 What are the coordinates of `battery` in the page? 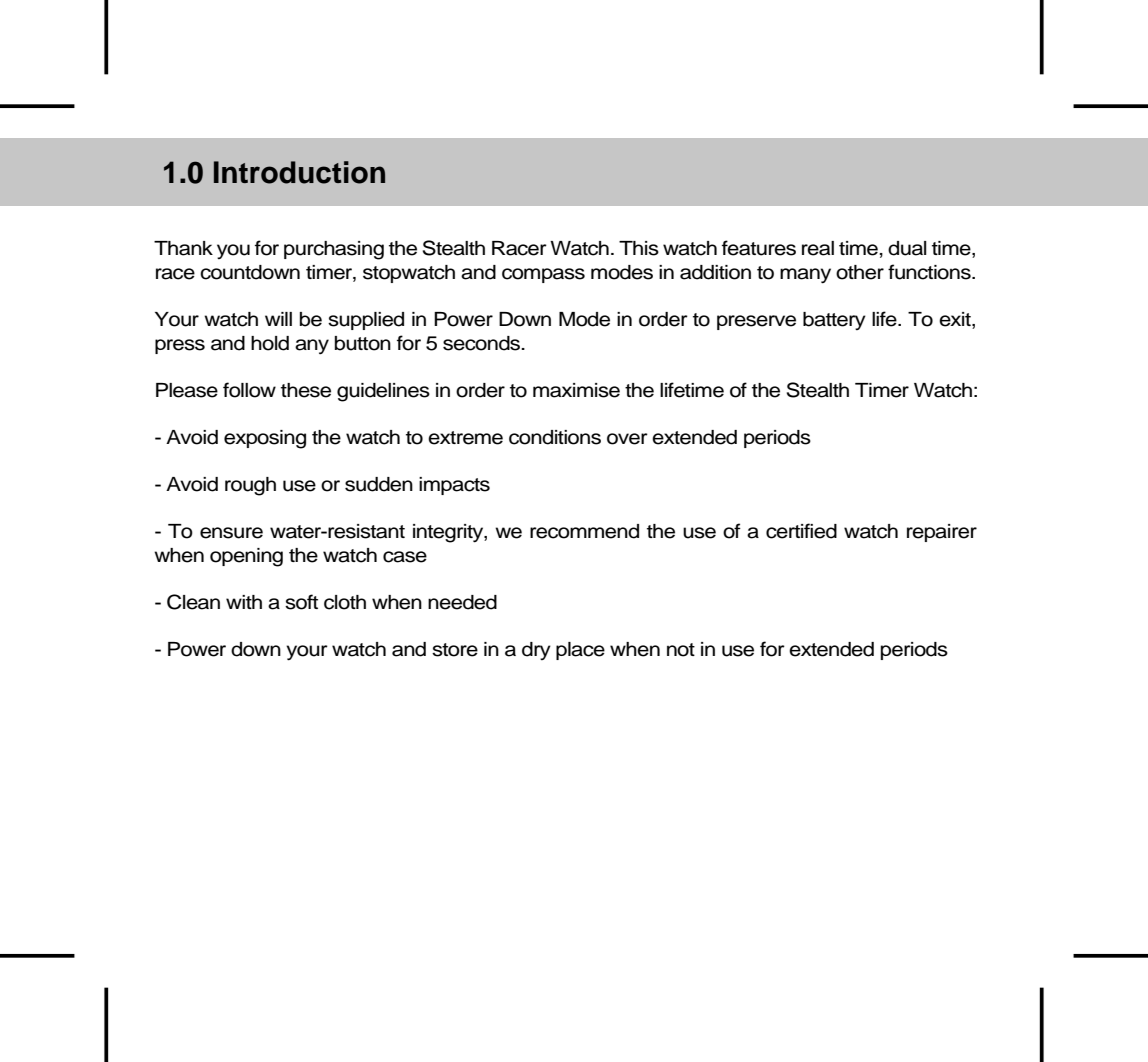 It's located at (834, 321).
